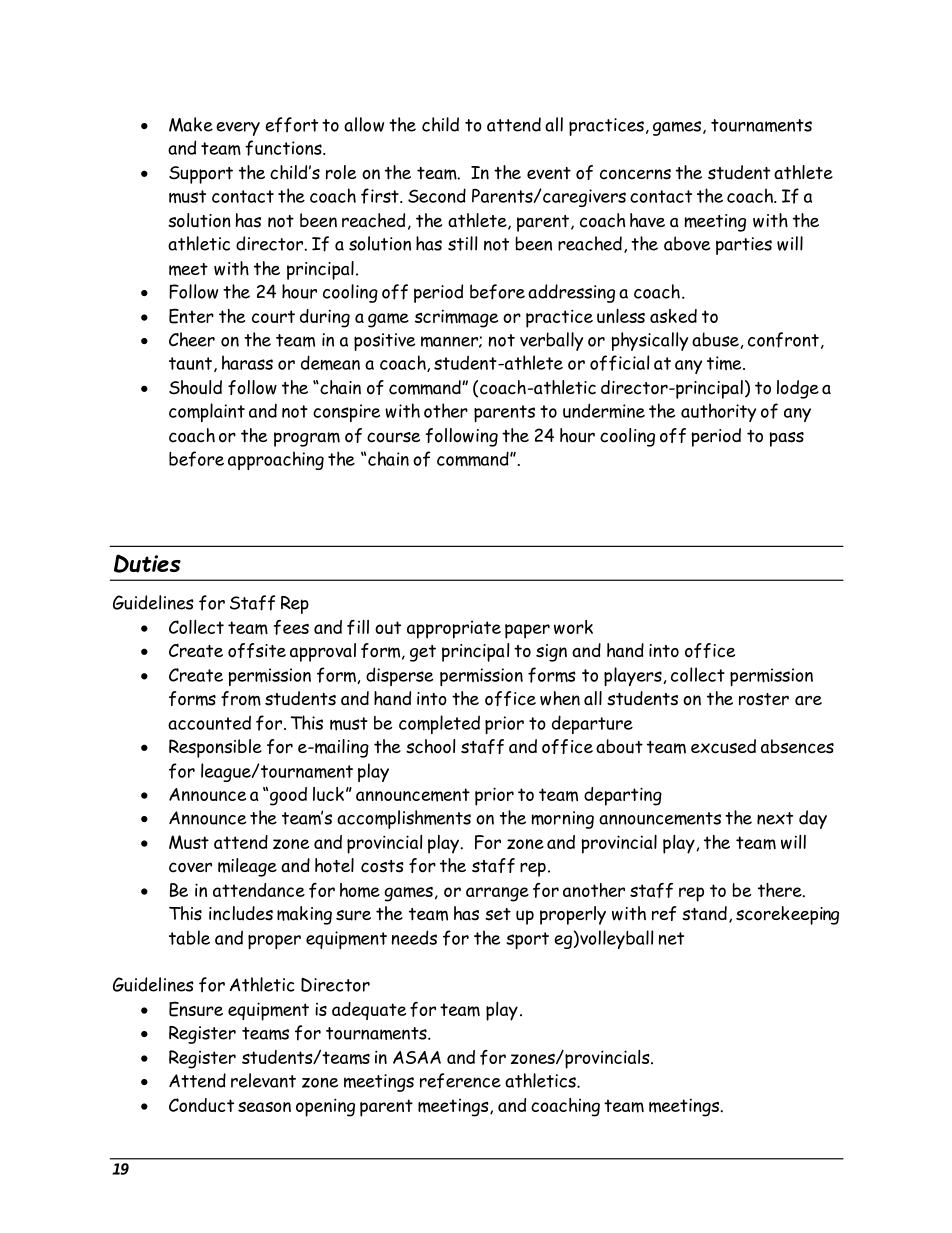 The width and height of the image is (952, 1233). What do you see at coordinates (437, 195) in the image?
I see `Second` at bounding box center [437, 195].
